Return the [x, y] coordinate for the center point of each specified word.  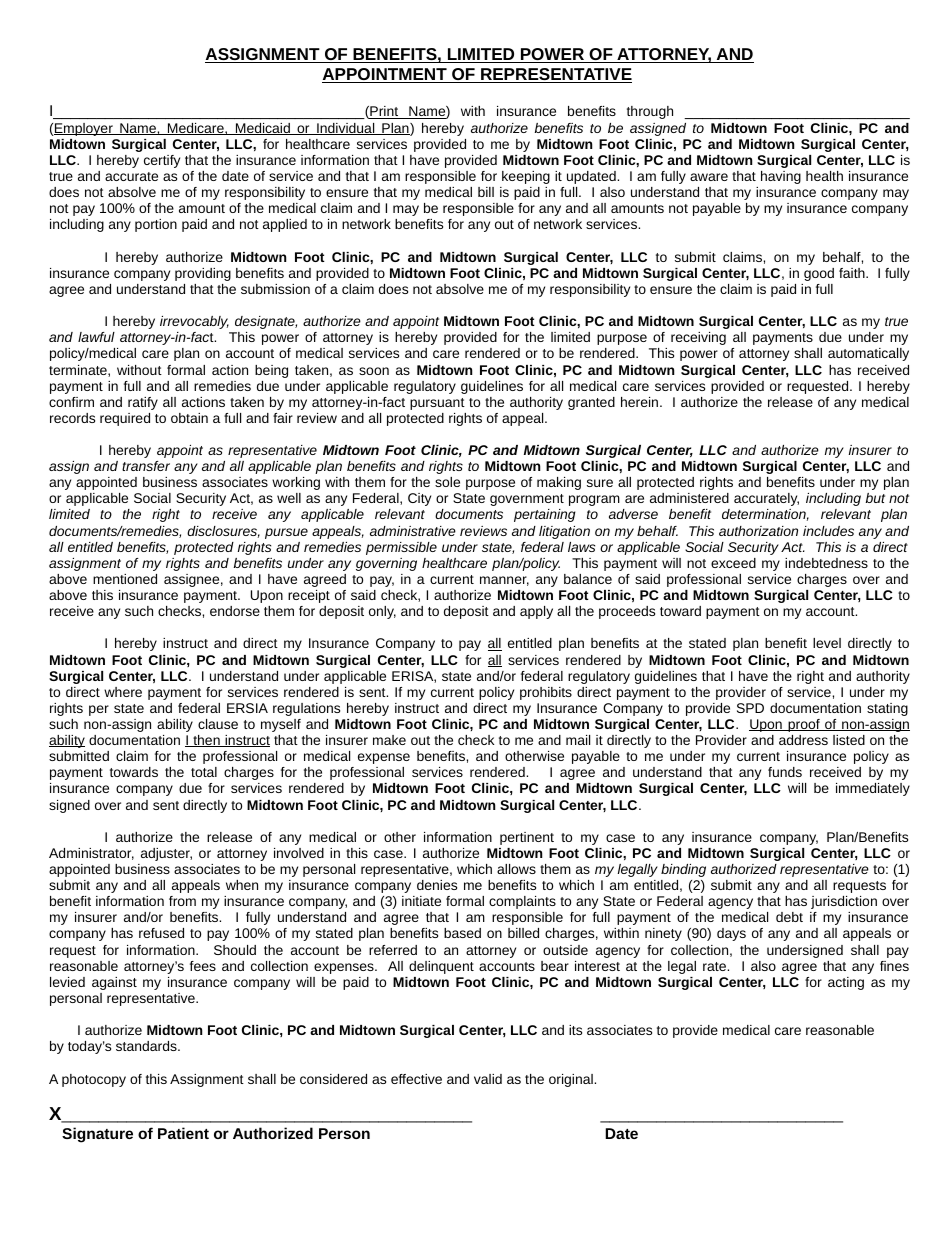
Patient [183, 1133]
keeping [526, 177]
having [781, 177]
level [827, 643]
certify [162, 161]
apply [536, 612]
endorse [235, 611]
